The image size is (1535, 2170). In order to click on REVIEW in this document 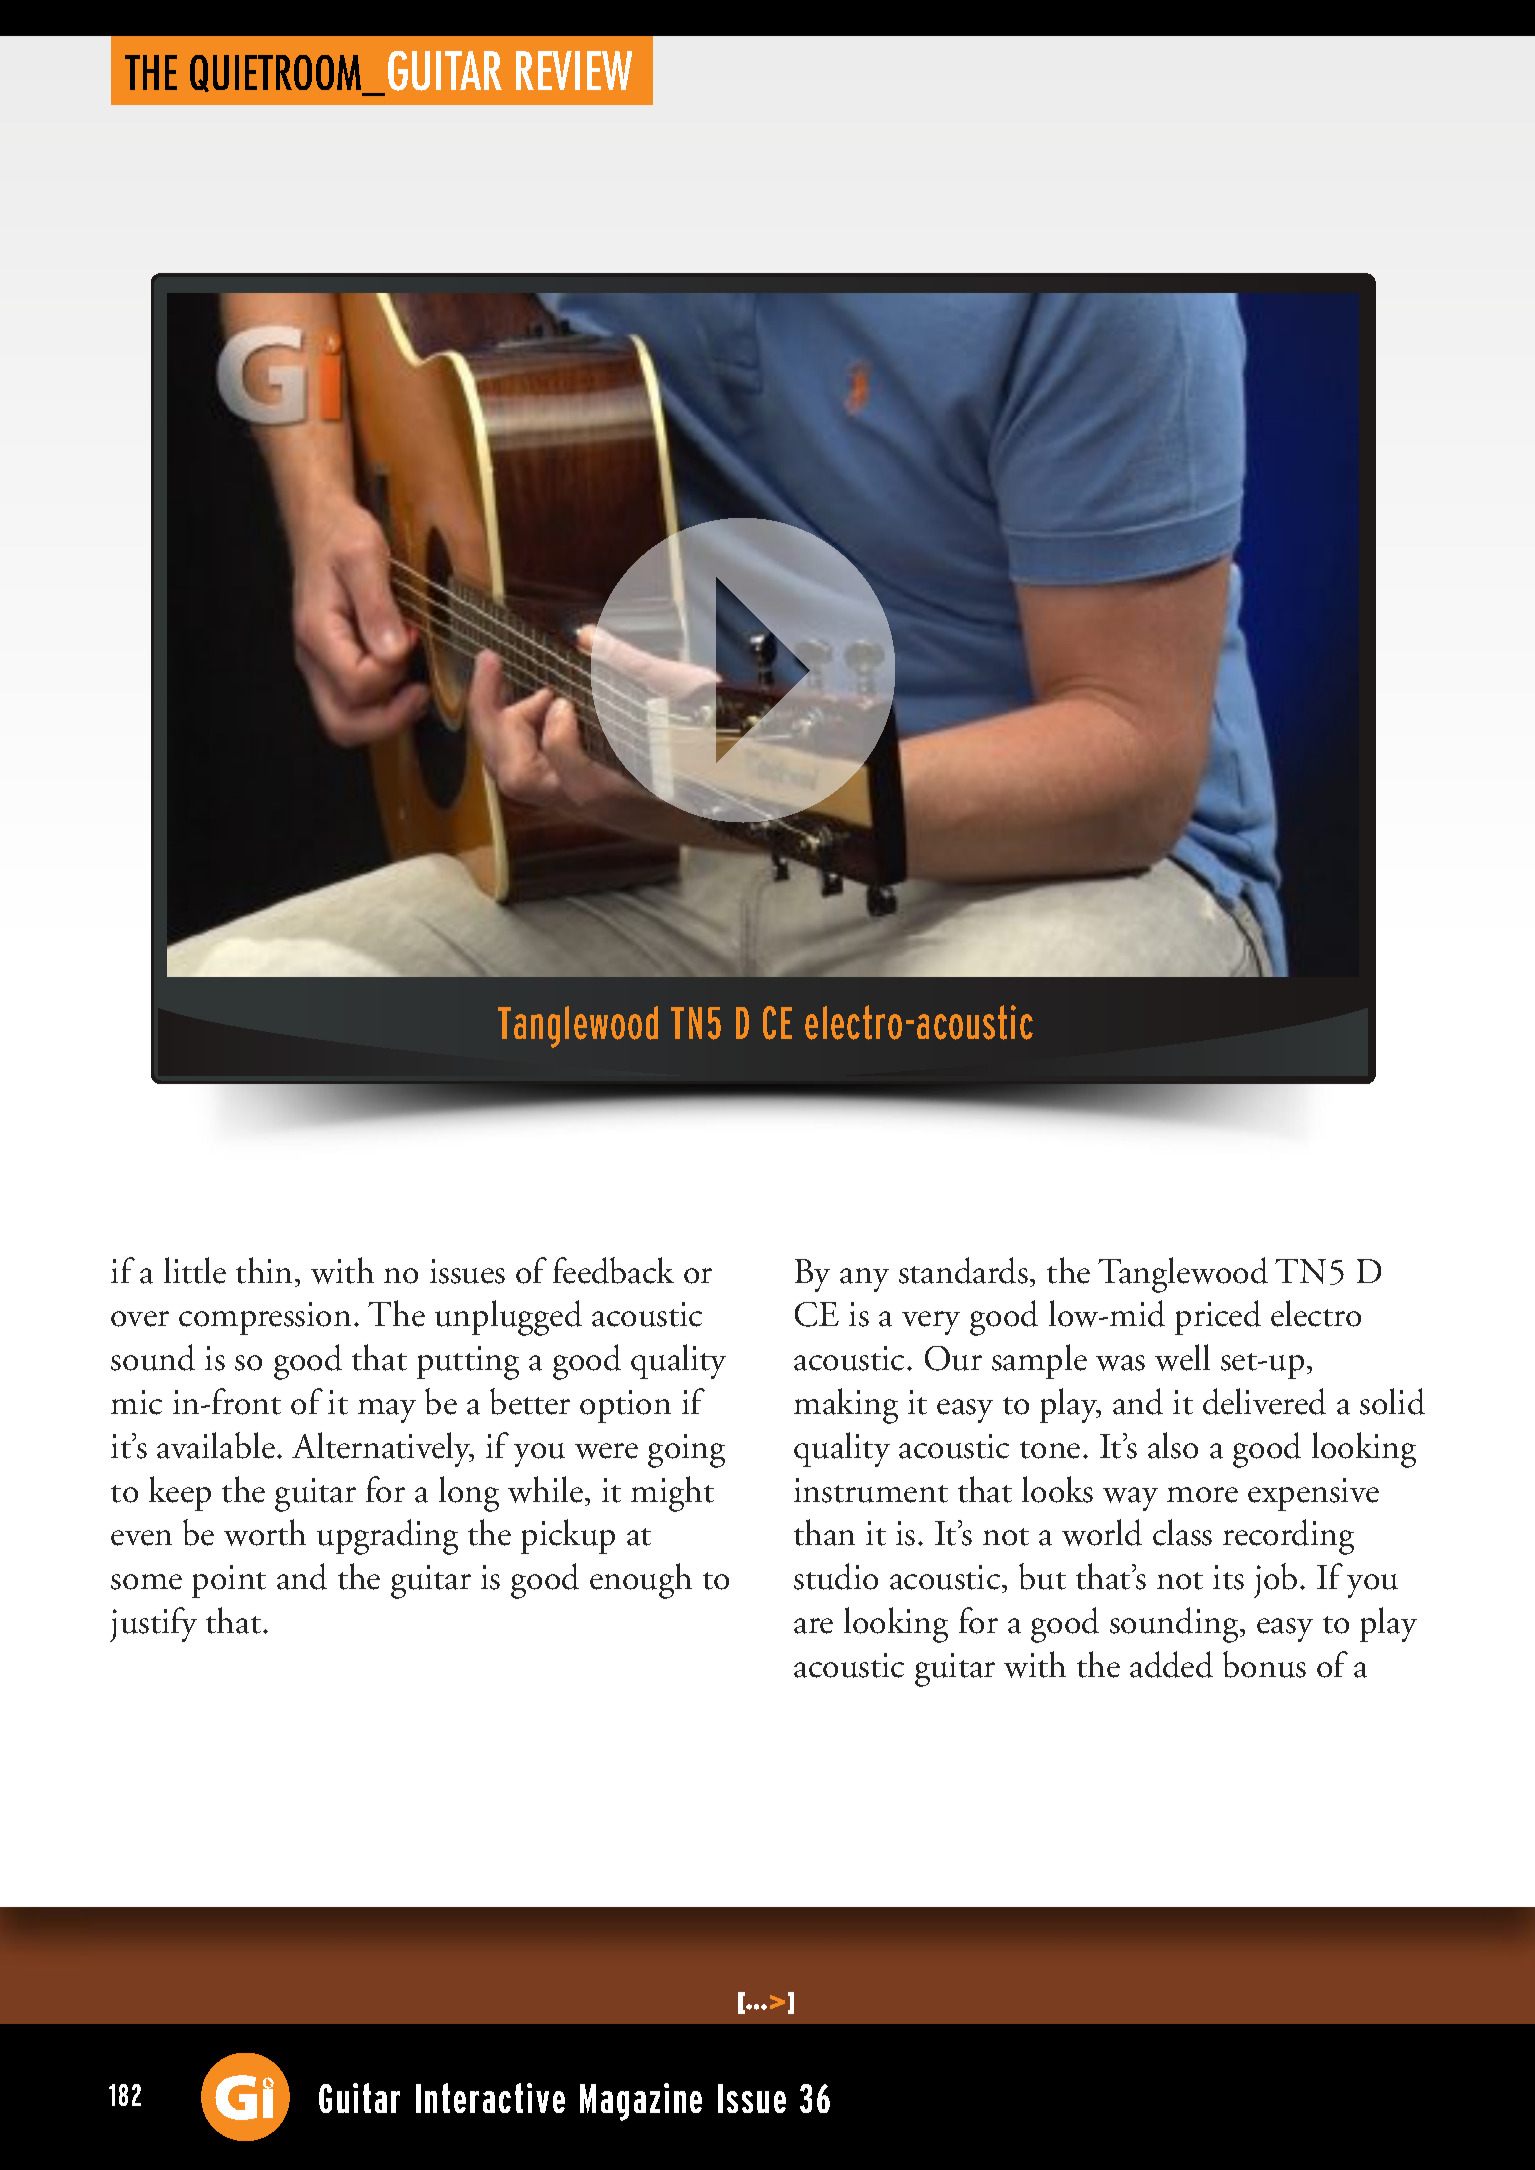, I will do `click(574, 70)`.
